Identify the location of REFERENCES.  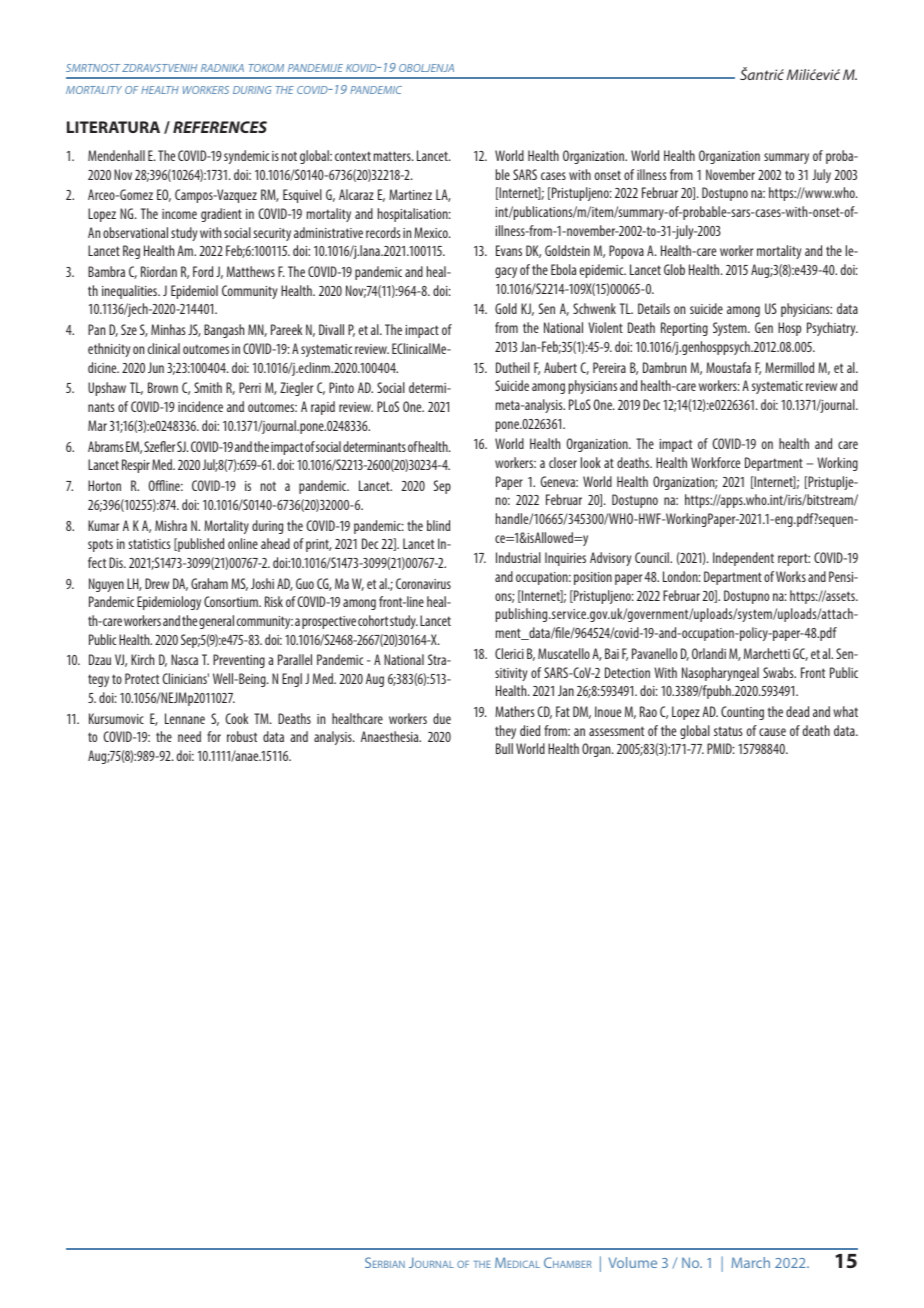
(220, 127).
